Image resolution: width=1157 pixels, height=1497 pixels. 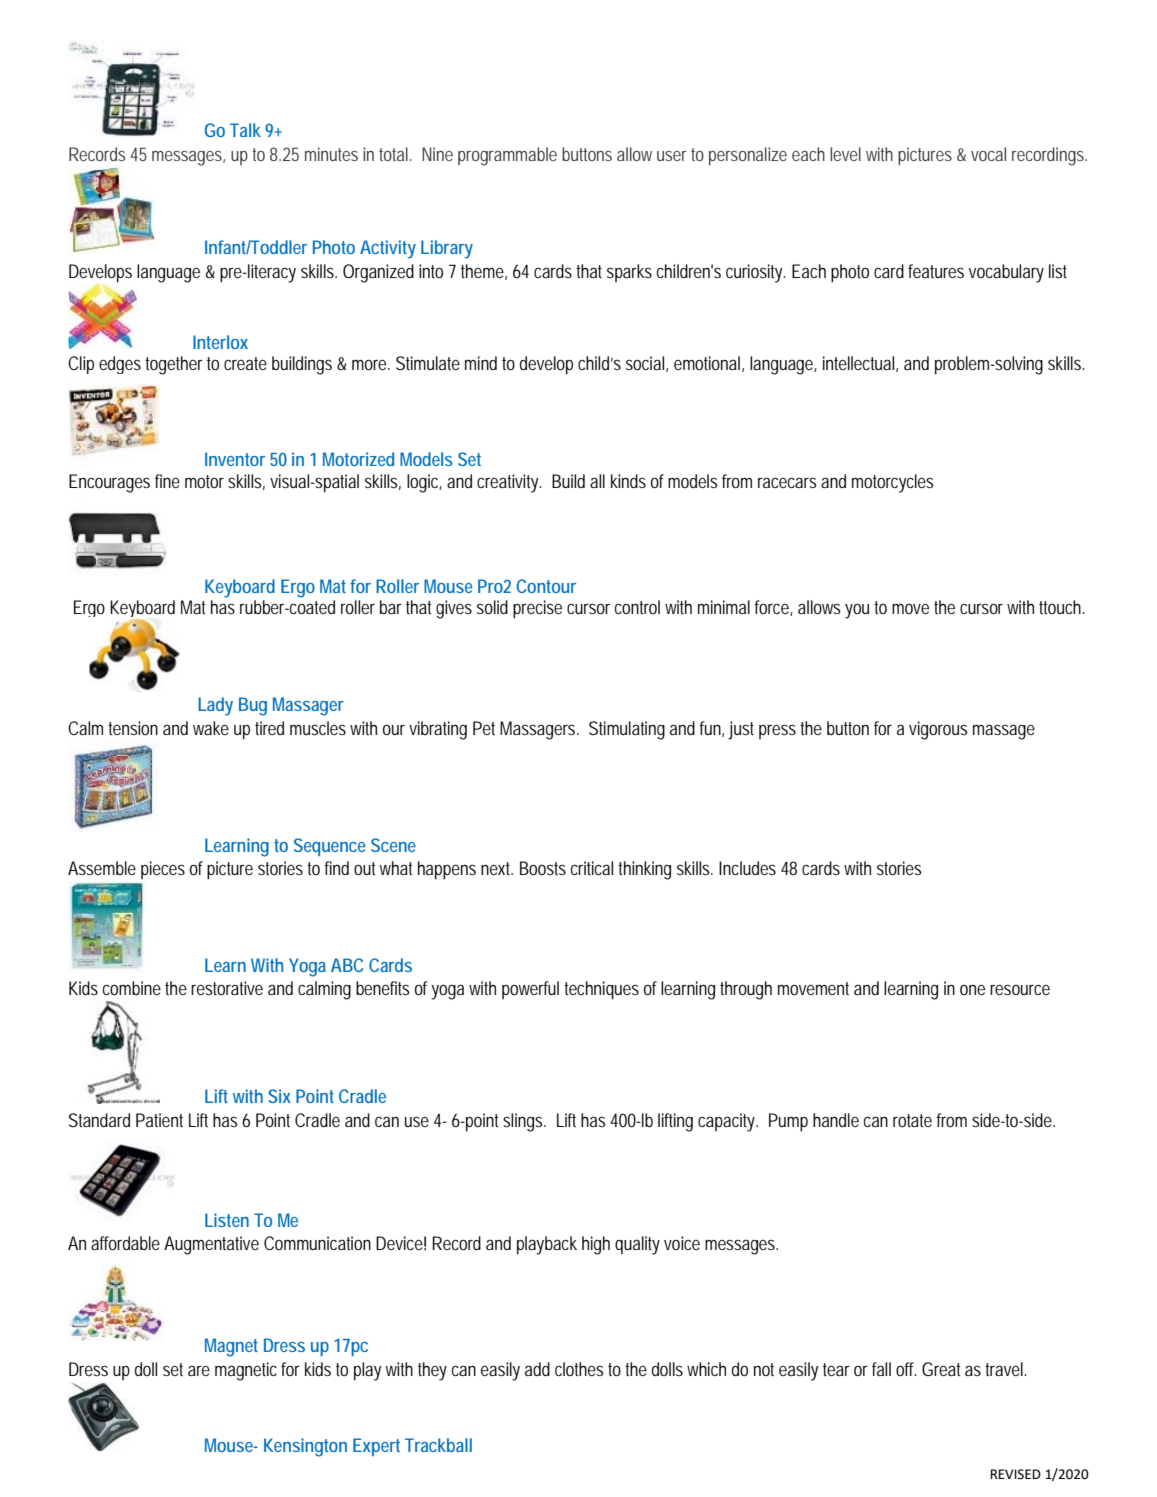 I want to click on programmable, so click(x=507, y=156).
